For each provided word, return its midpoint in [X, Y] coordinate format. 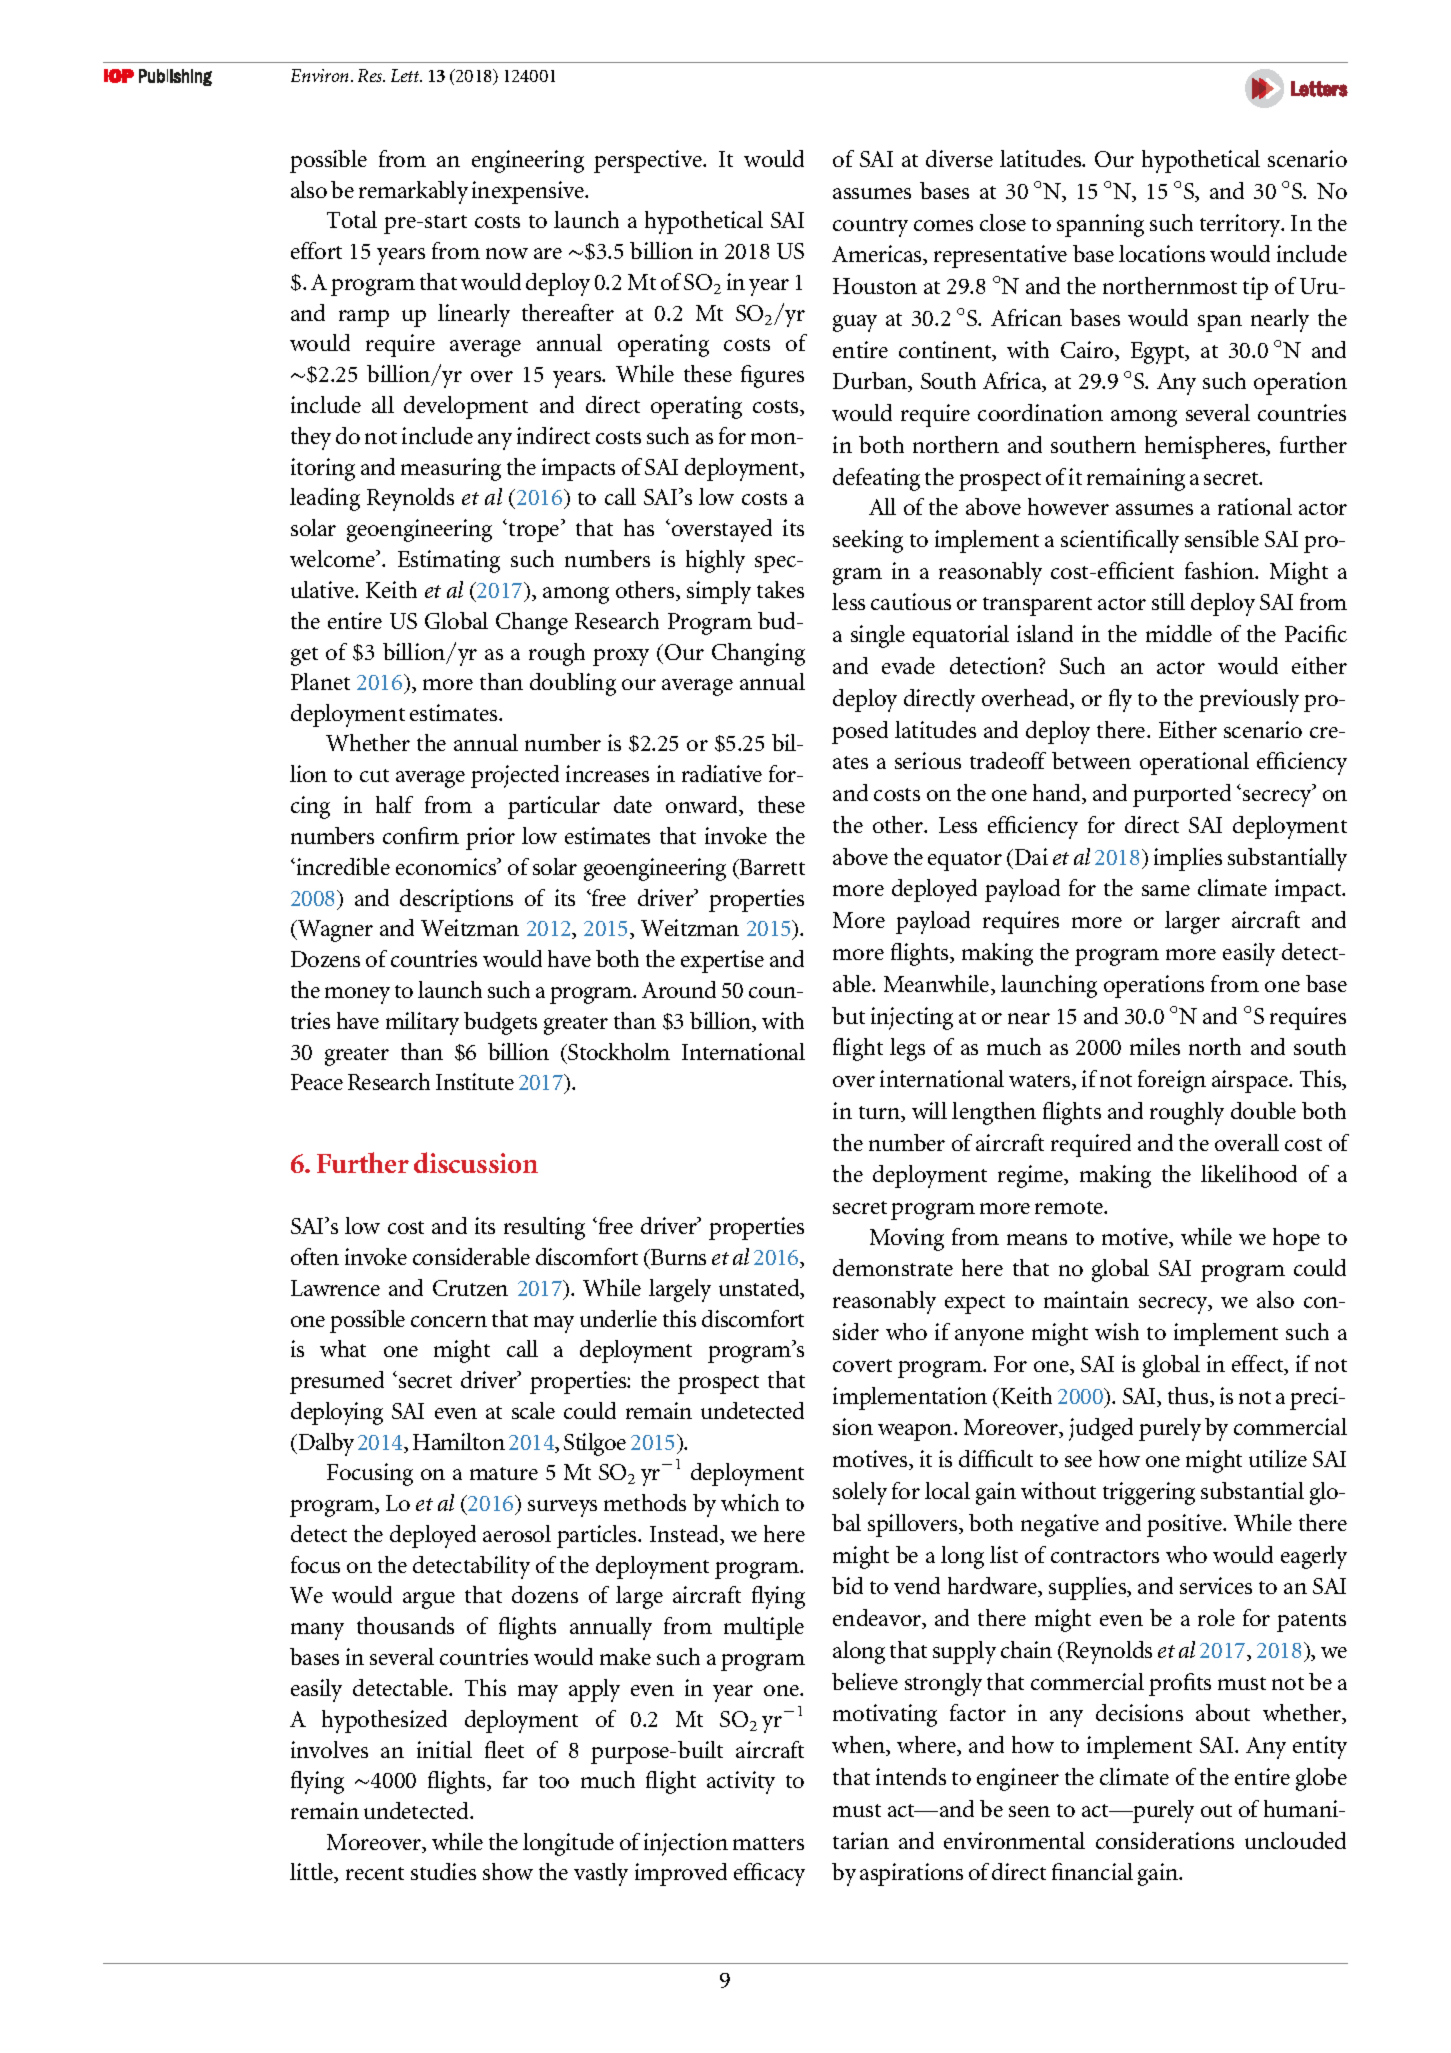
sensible [1222, 538]
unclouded [1295, 1840]
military [422, 1023]
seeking [868, 541]
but [848, 1015]
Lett [406, 75]
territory [1241, 225]
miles [1155, 1046]
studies [443, 1871]
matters [768, 1843]
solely [860, 1493]
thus [1189, 1397]
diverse [959, 158]
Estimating [449, 561]
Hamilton [459, 1441]
